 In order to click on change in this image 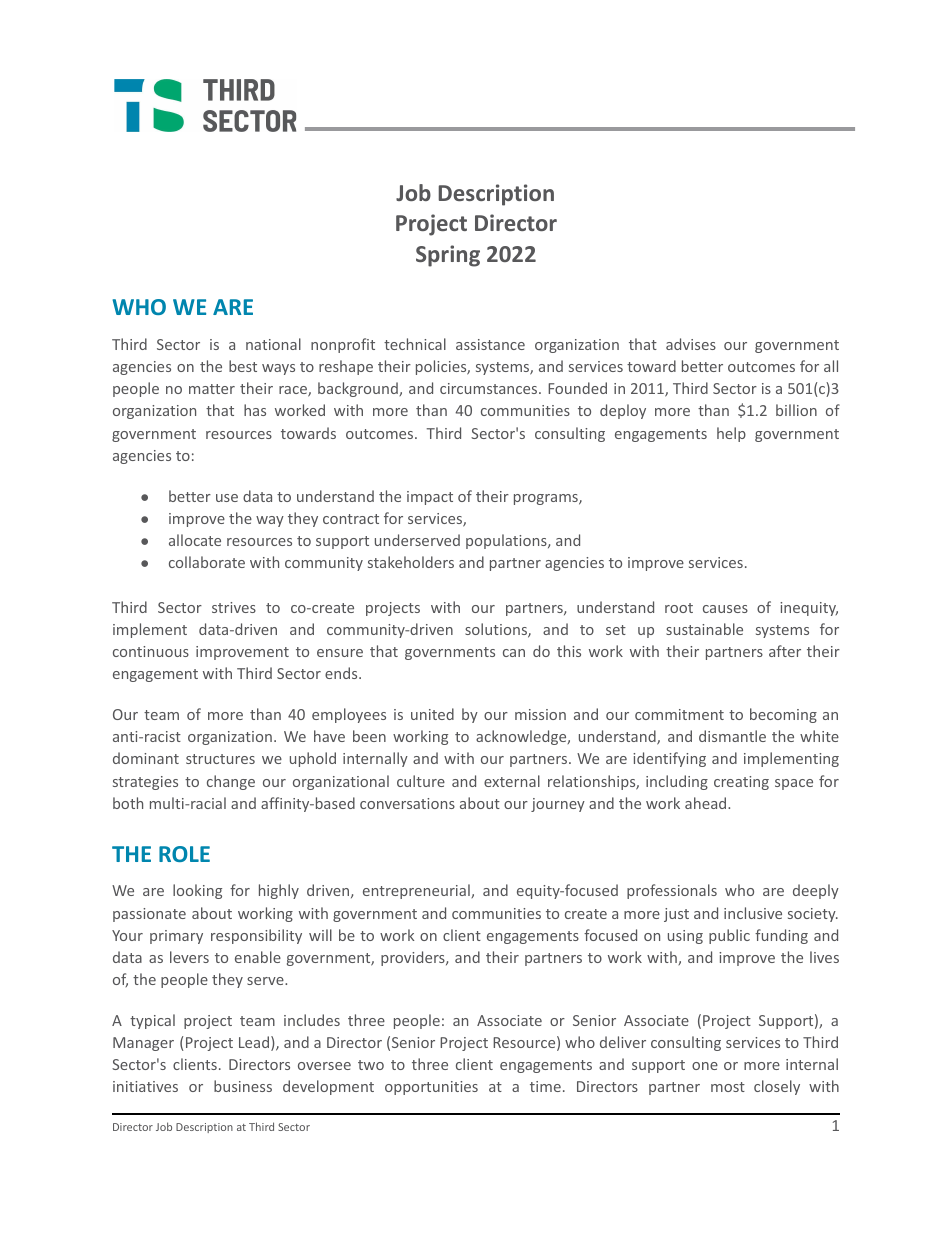, I will do `click(231, 782)`.
